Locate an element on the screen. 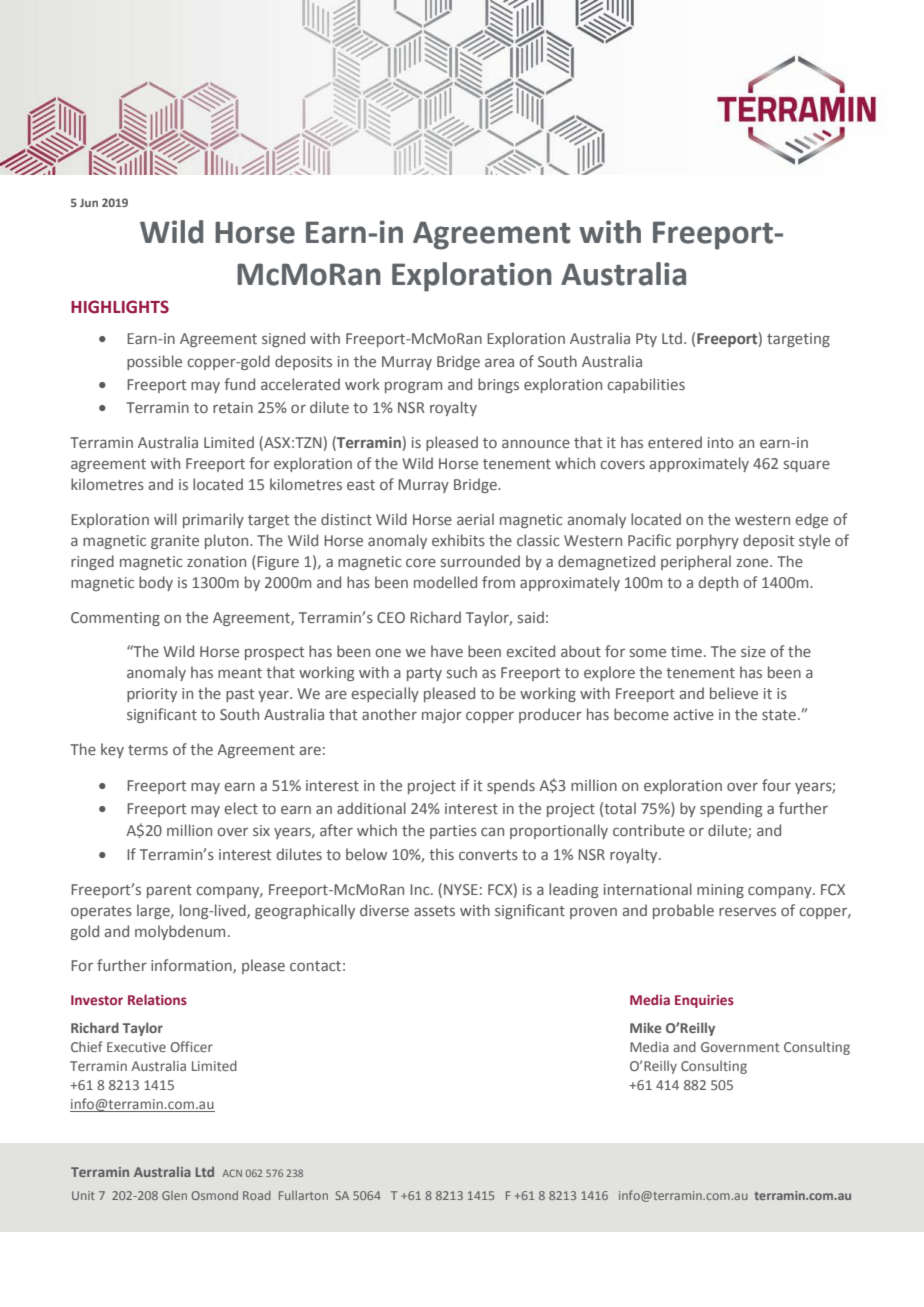 This screenshot has height=1307, width=924. Mike is located at coordinates (645, 1027).
